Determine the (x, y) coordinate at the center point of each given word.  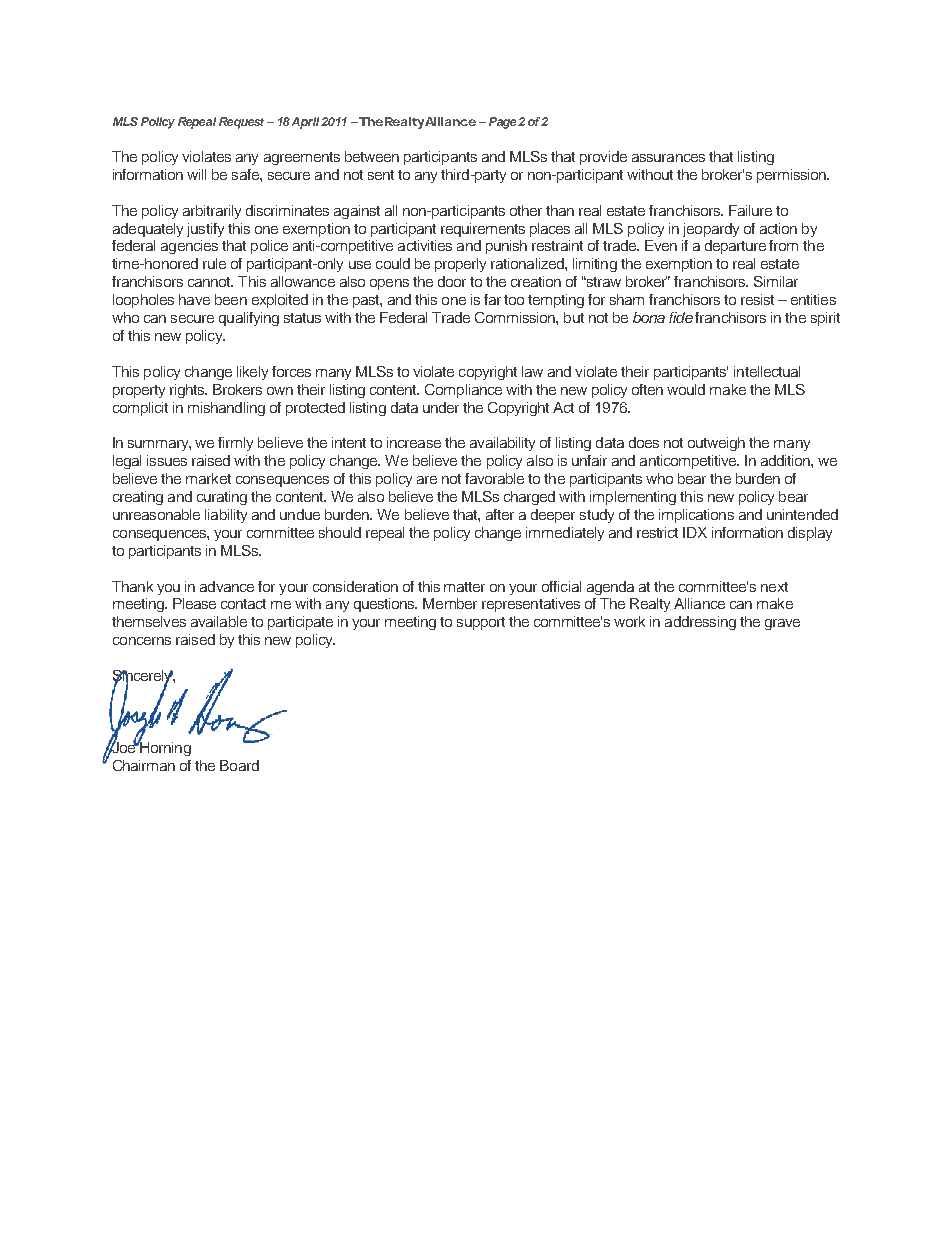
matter (464, 587)
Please (194, 603)
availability (502, 444)
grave (782, 624)
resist (757, 299)
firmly (235, 444)
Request (241, 123)
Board (239, 765)
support (481, 623)
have (194, 299)
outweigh (716, 444)
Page (502, 123)
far (492, 299)
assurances (668, 158)
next (774, 587)
